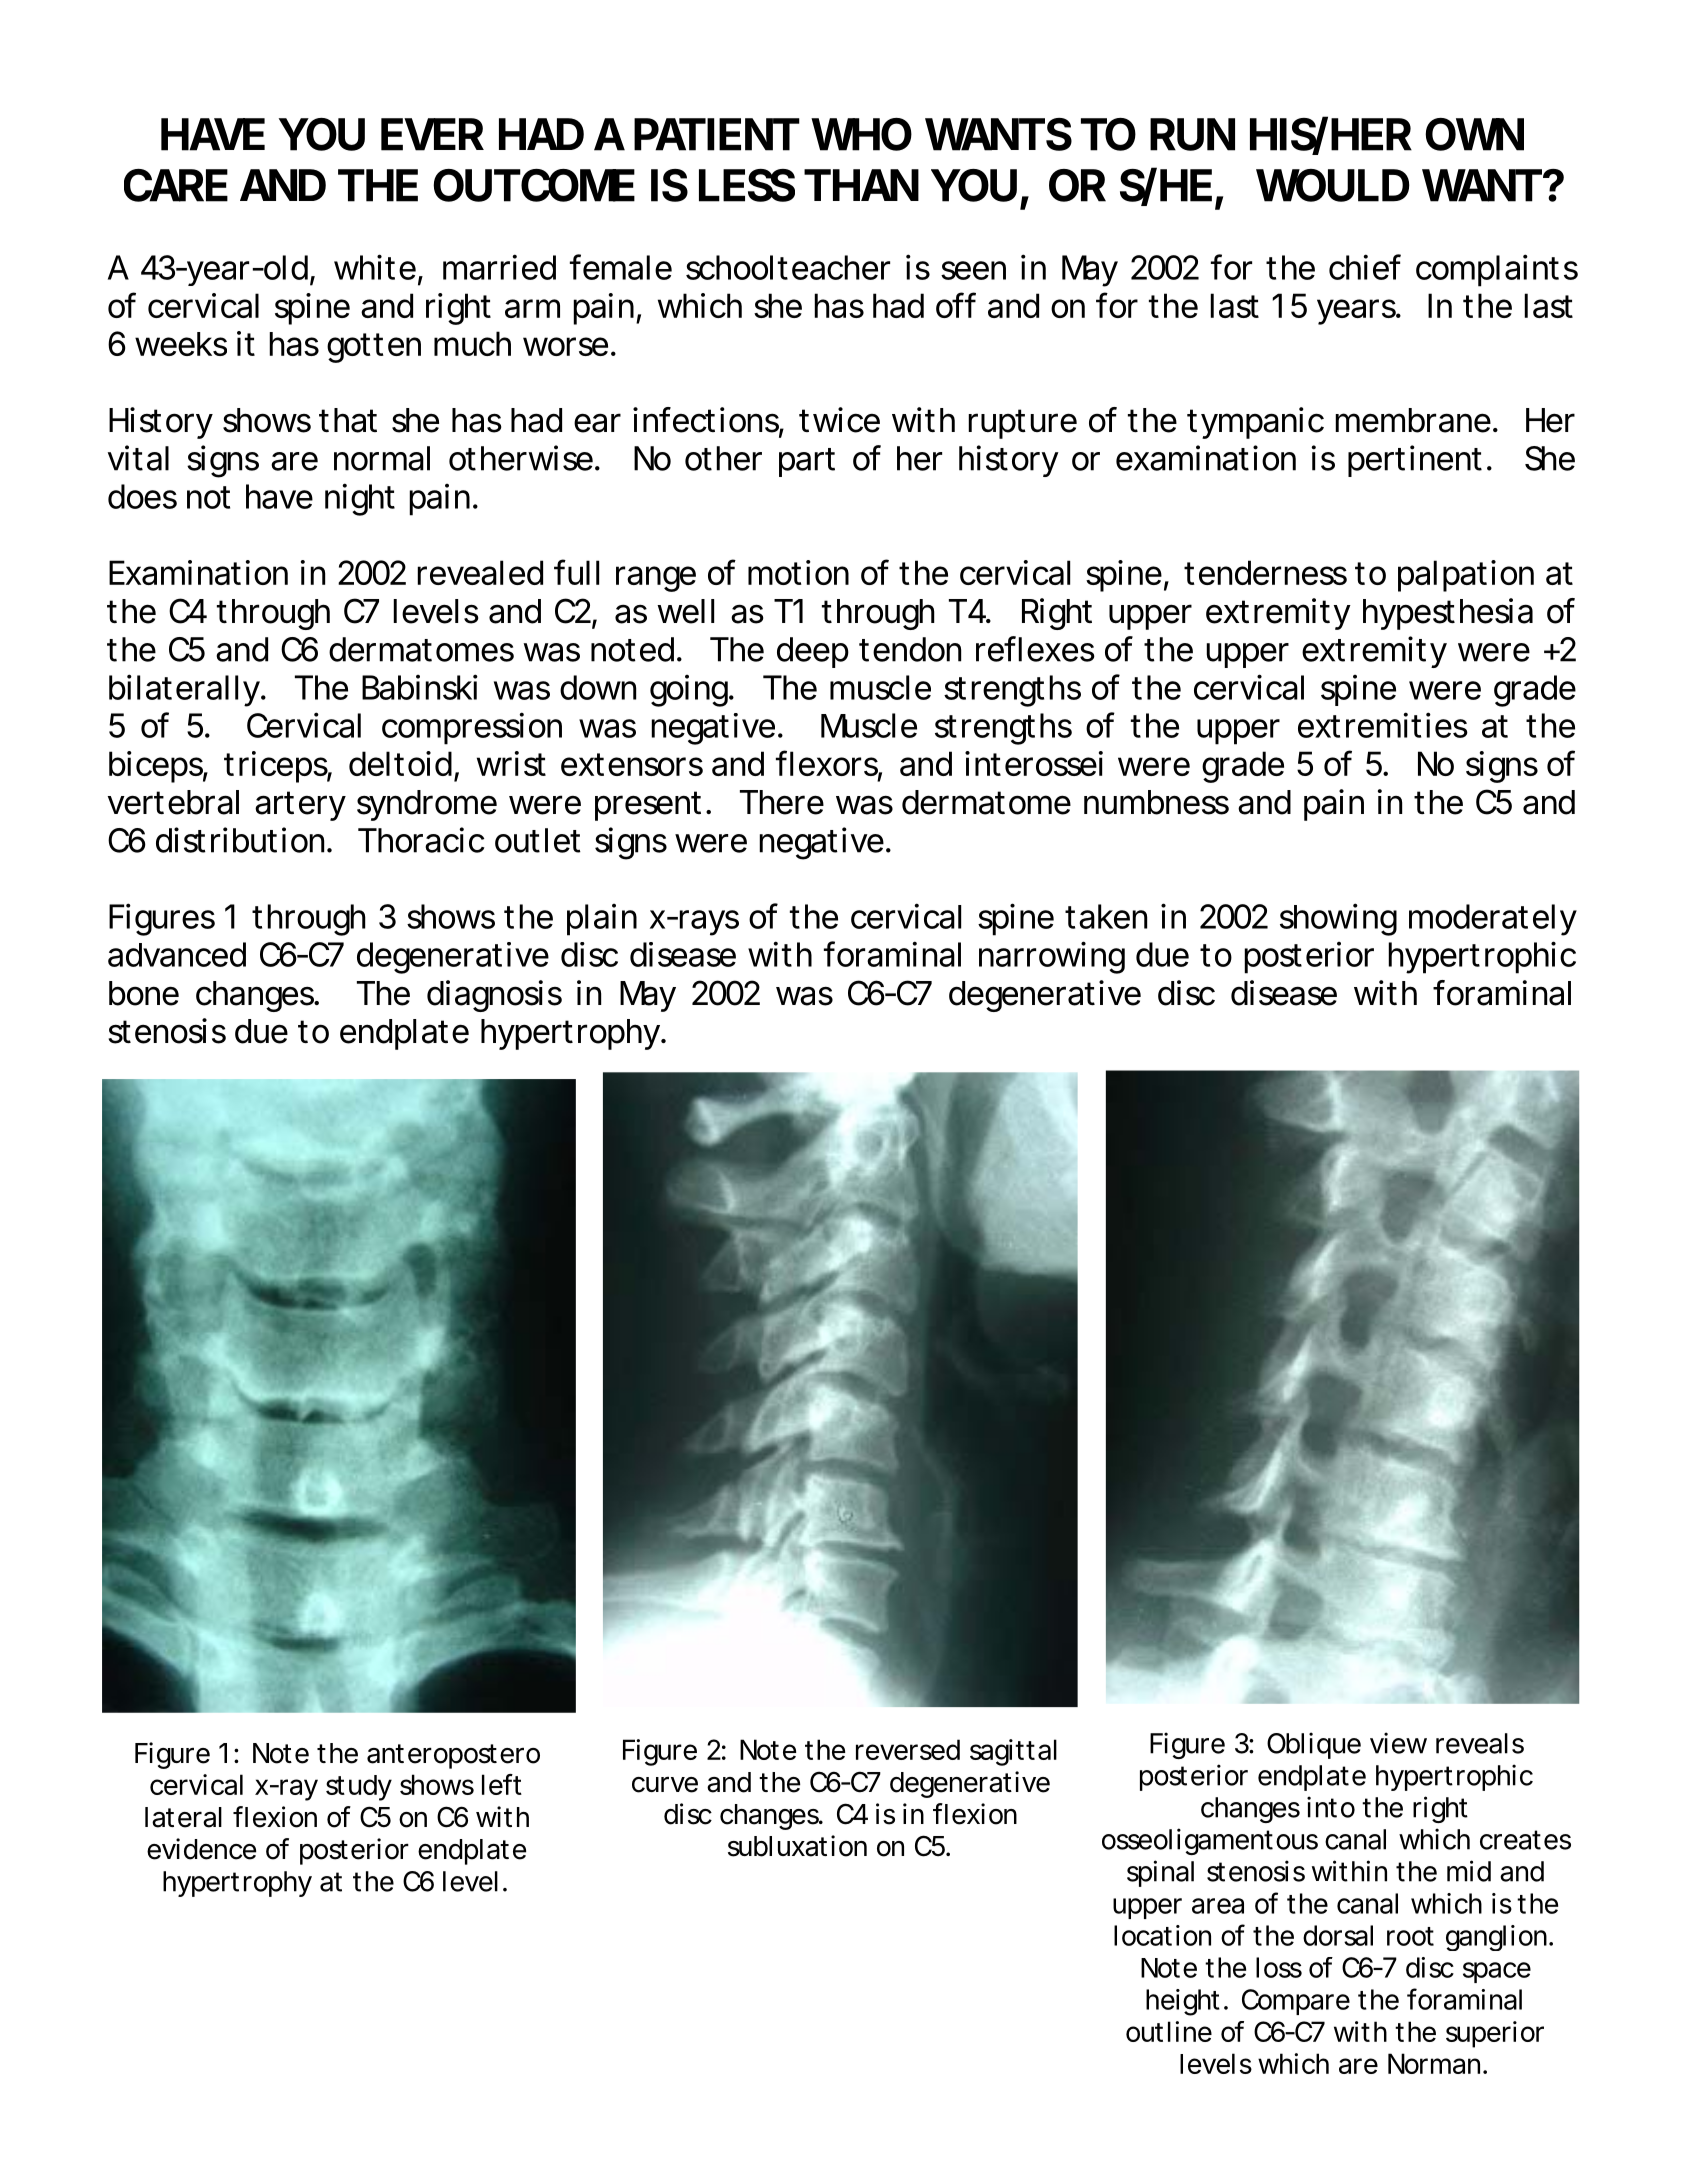 This screenshot has width=1682, height=2177. What do you see at coordinates (788, 267) in the screenshot?
I see `schoolteacher` at bounding box center [788, 267].
